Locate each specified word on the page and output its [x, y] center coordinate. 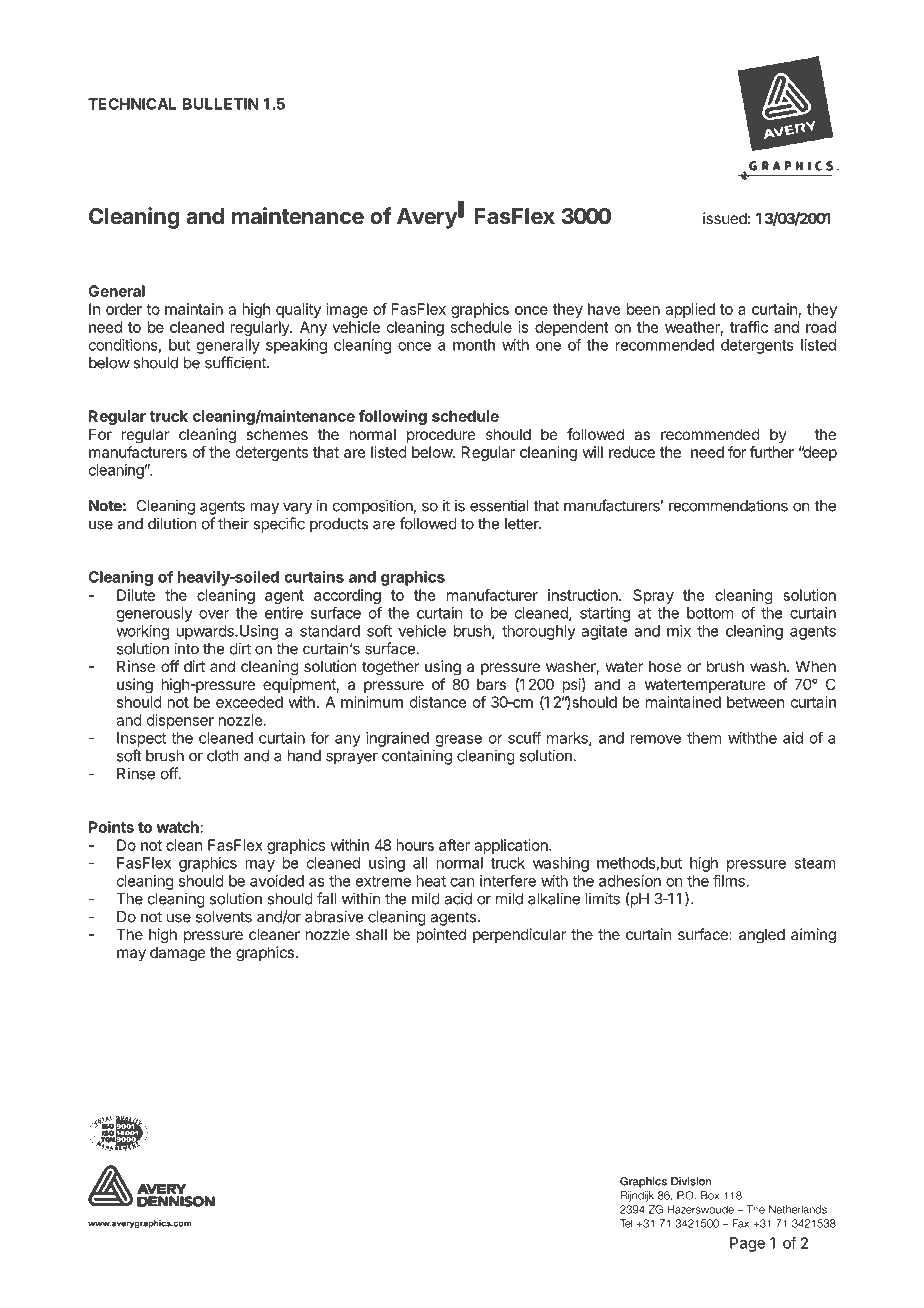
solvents [224, 917]
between [756, 702]
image [347, 310]
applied [690, 310]
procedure [441, 435]
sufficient [236, 362]
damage [178, 954]
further [772, 452]
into [186, 648]
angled [762, 936]
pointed [441, 935]
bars [491, 684]
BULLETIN [221, 104]
